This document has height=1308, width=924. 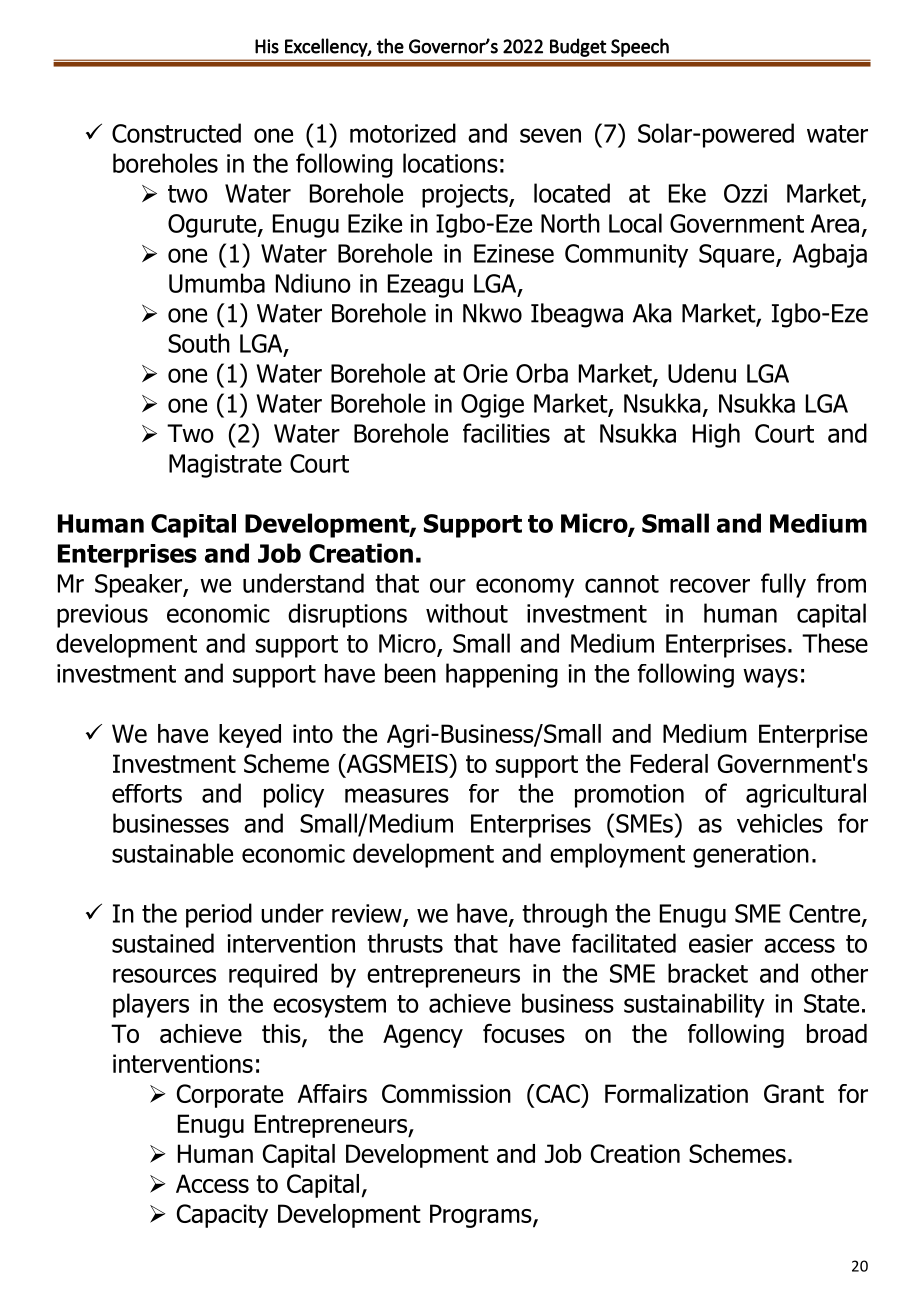 I want to click on ways, so click(x=770, y=678).
